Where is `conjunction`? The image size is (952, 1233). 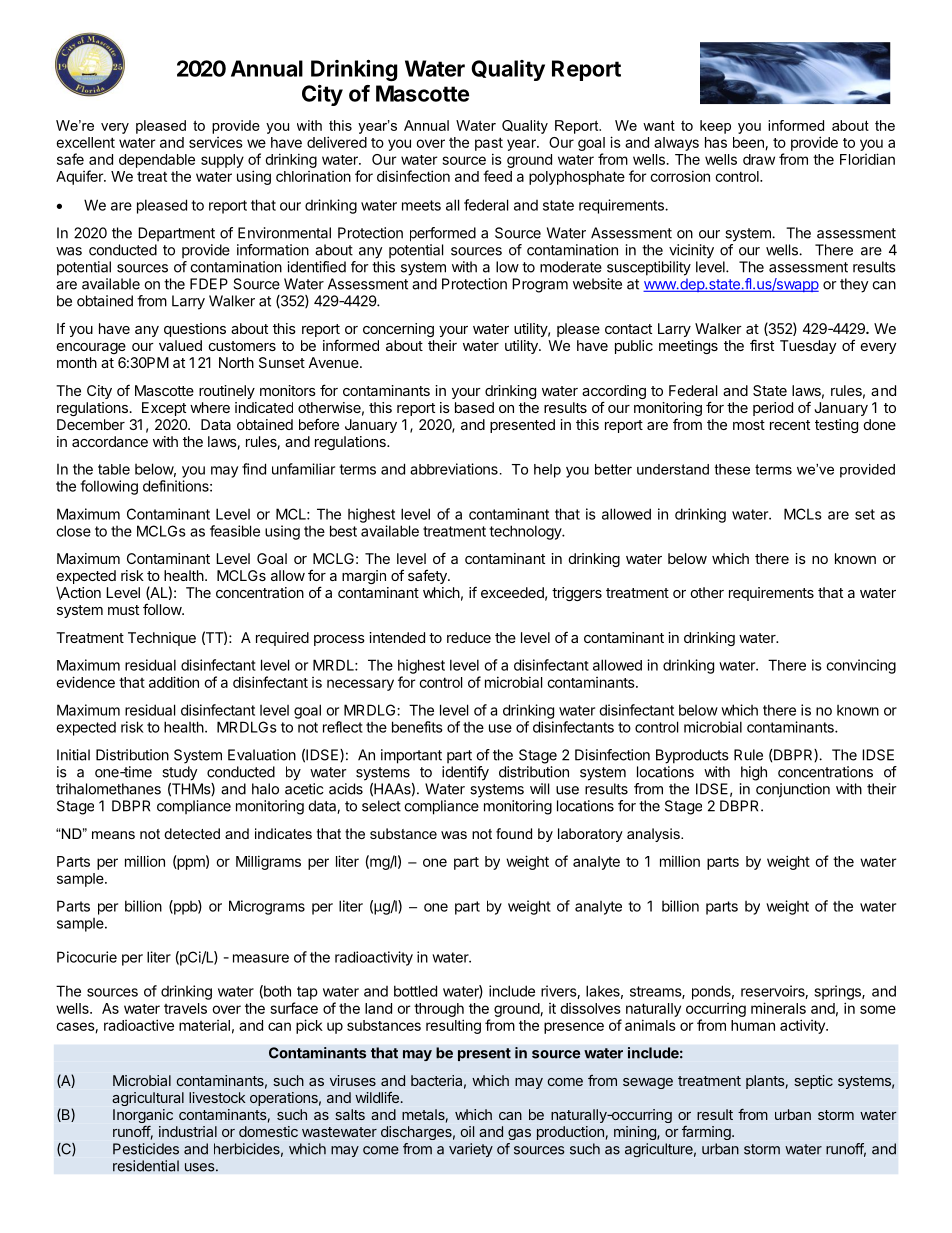 conjunction is located at coordinates (793, 790).
